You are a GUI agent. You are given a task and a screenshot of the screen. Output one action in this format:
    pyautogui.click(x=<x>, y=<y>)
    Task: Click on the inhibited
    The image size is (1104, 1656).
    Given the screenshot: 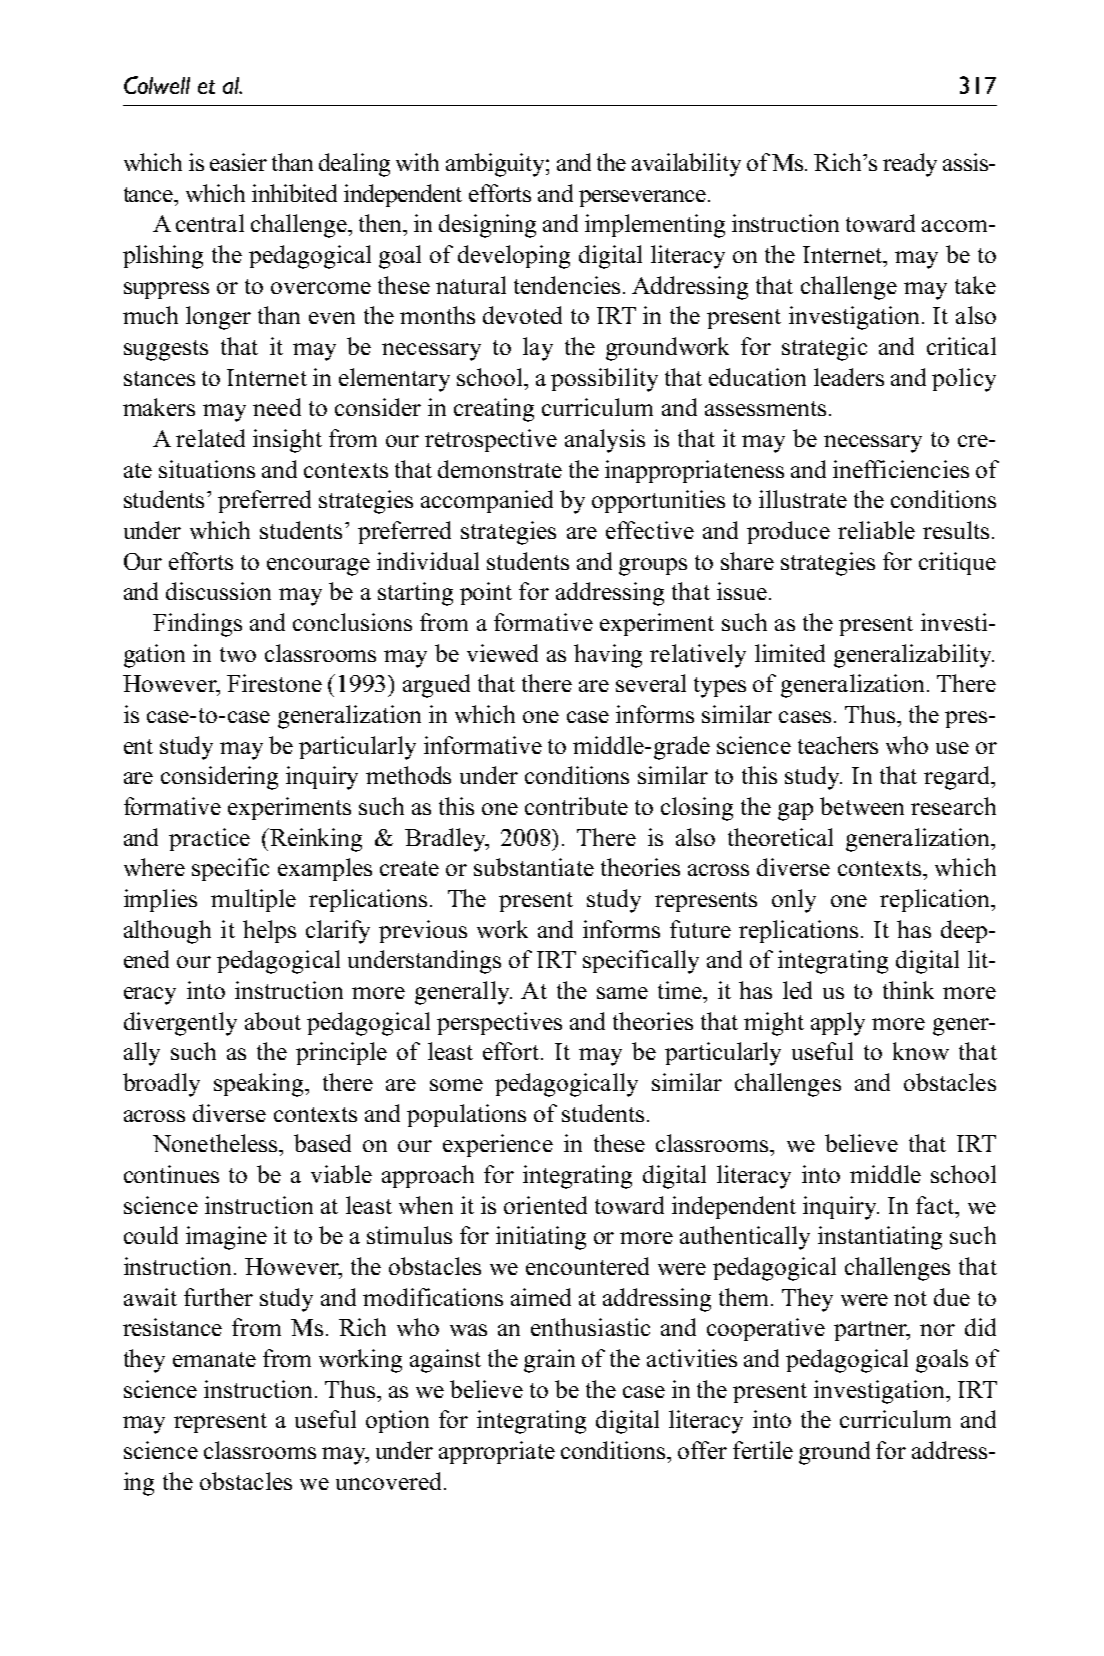 What is the action you would take?
    pyautogui.click(x=294, y=193)
